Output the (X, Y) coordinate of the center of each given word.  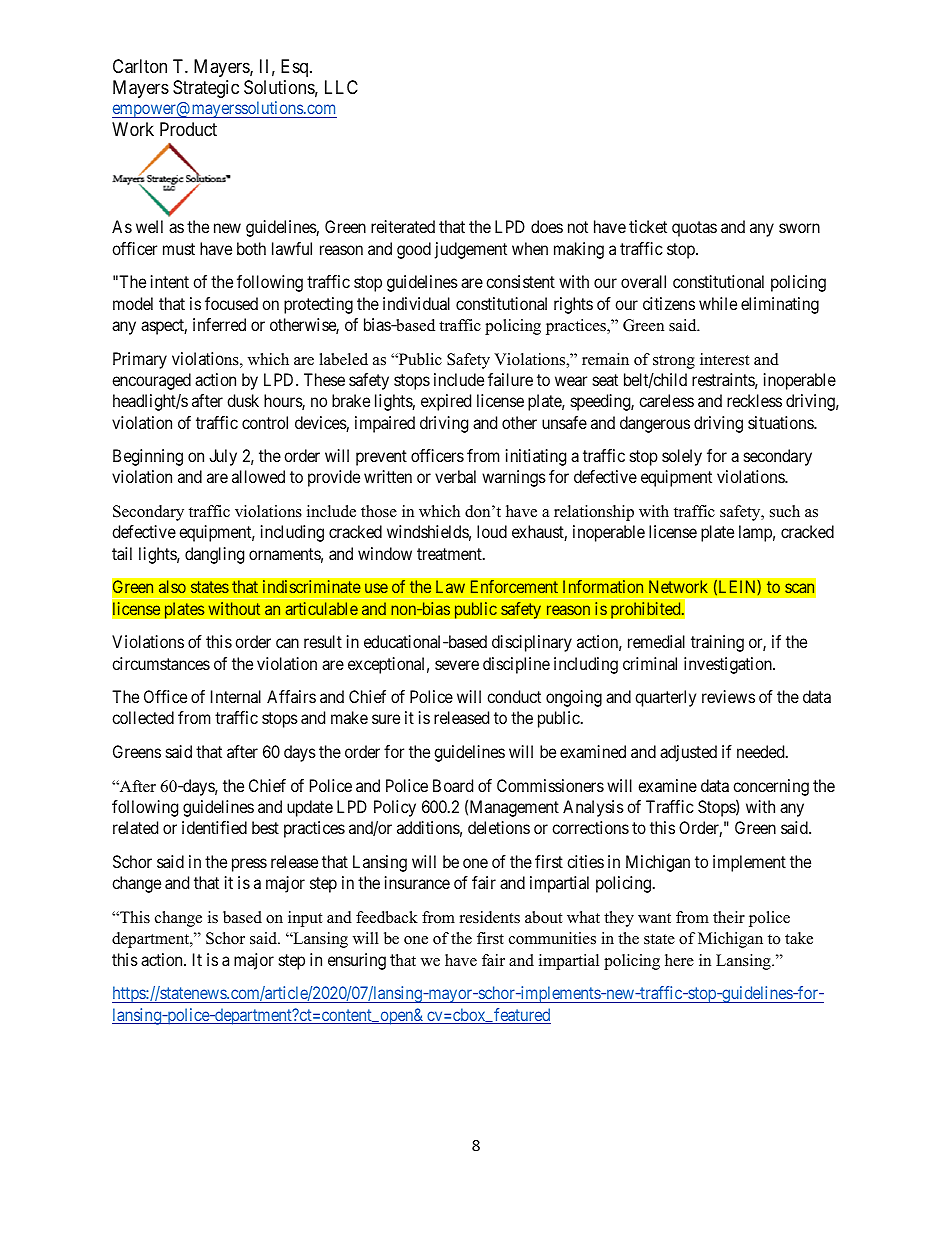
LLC (341, 87)
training (717, 643)
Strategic (206, 89)
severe (457, 665)
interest (724, 359)
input (305, 919)
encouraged (151, 381)
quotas (694, 229)
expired (446, 402)
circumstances (161, 663)
